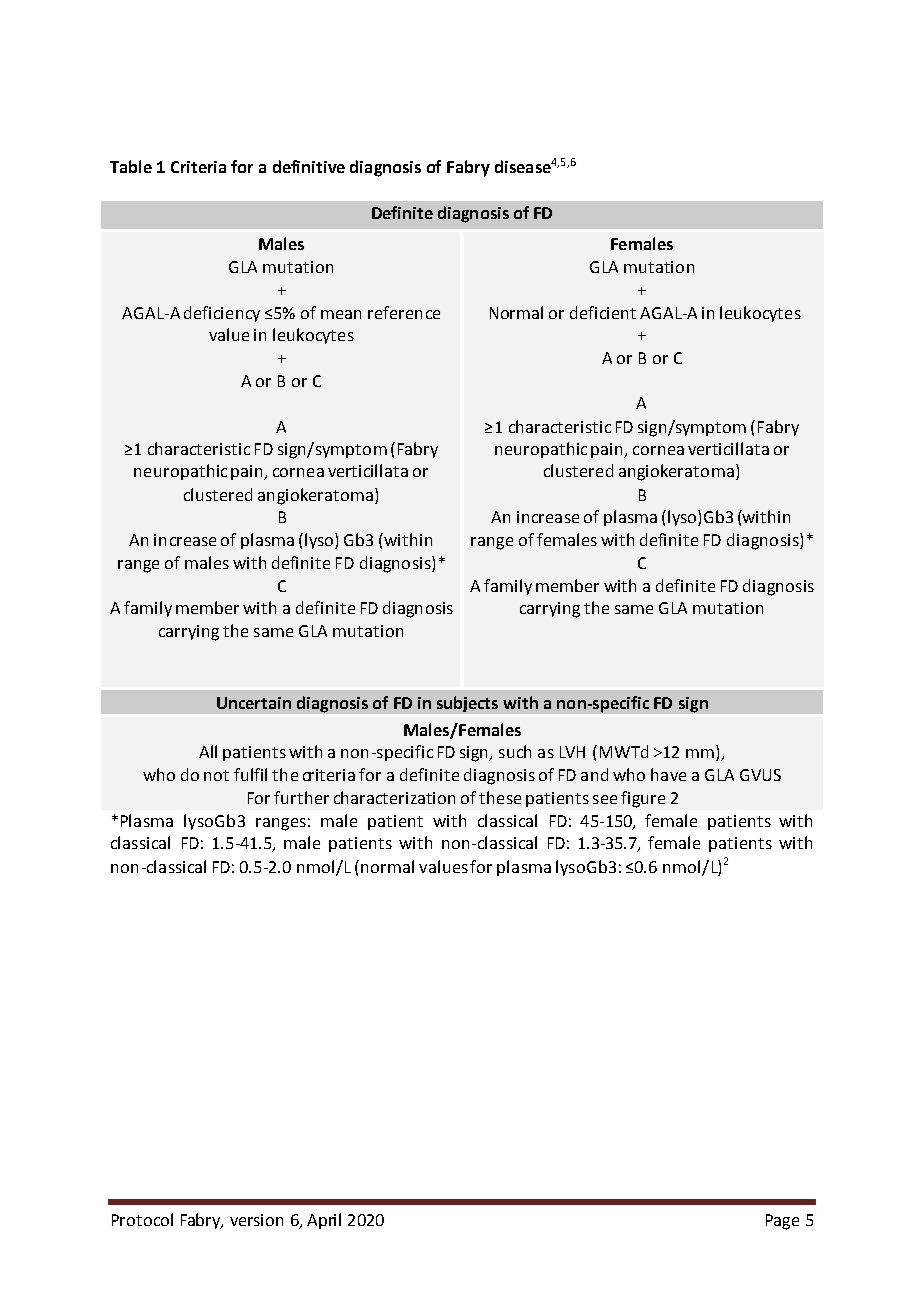 This image has height=1308, width=924. Describe the element at coordinates (603, 312) in the image. I see `deficient` at that location.
